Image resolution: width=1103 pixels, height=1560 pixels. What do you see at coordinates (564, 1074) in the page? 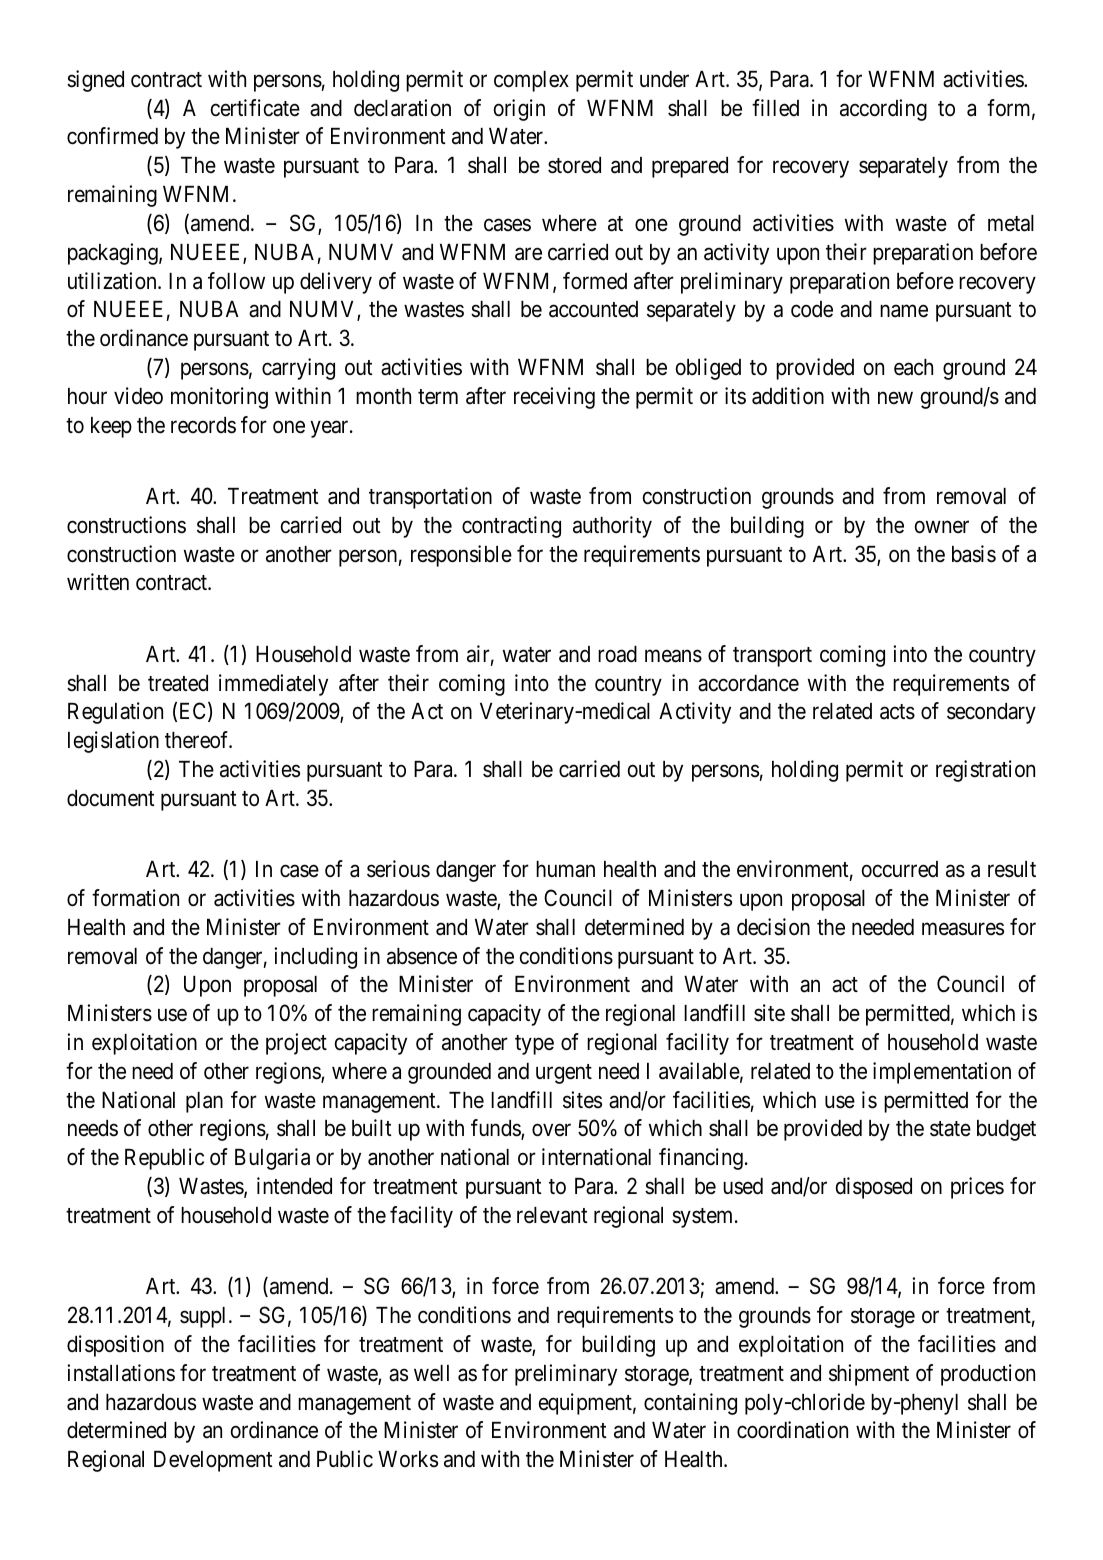
I see `urgent` at bounding box center [564, 1074].
